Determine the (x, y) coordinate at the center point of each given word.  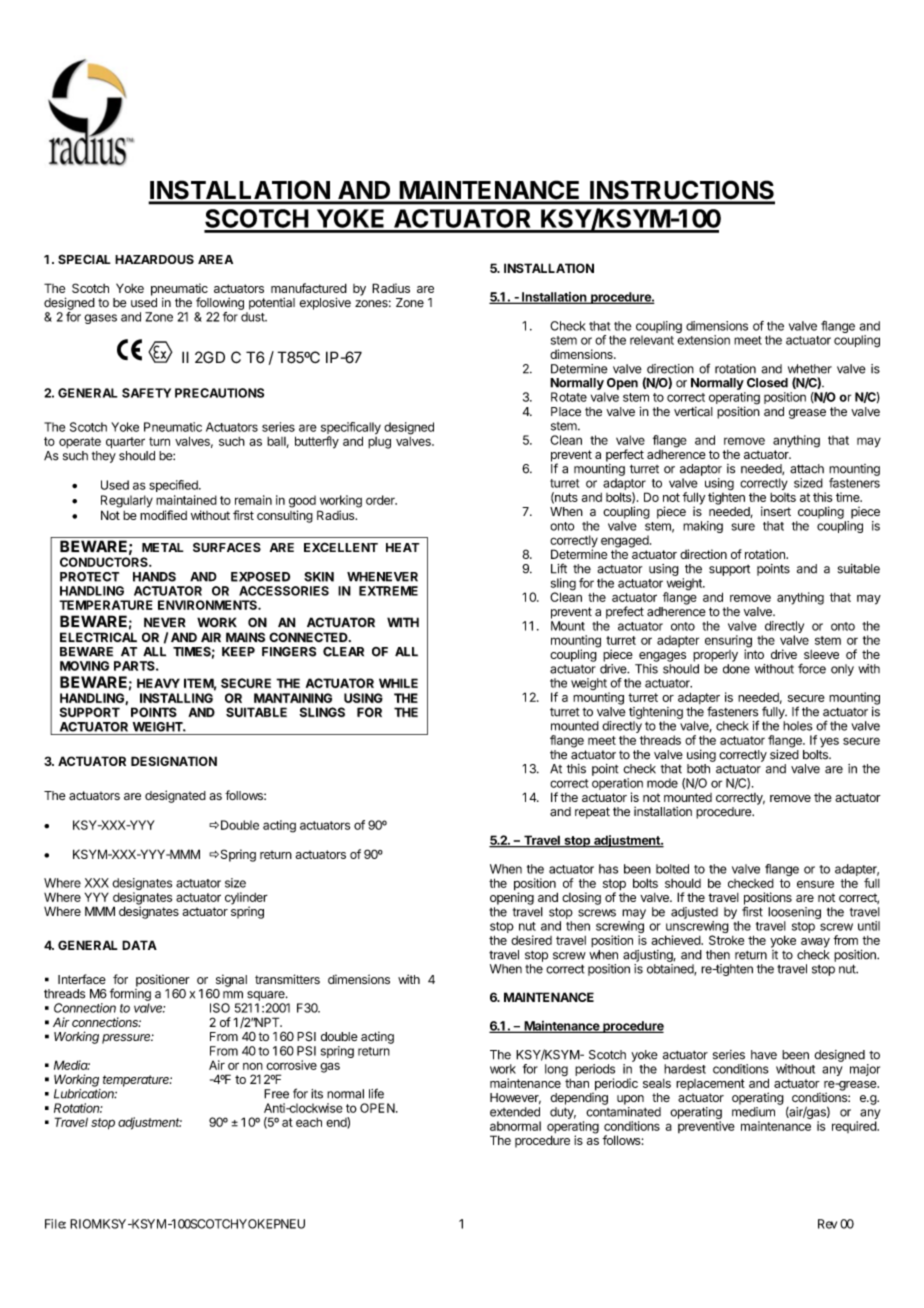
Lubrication (85, 1094)
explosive (325, 303)
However (515, 1099)
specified (174, 486)
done (736, 669)
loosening (794, 913)
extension (703, 340)
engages (662, 657)
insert (776, 511)
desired (531, 940)
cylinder (246, 899)
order (381, 500)
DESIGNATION (174, 761)
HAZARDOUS (154, 259)
